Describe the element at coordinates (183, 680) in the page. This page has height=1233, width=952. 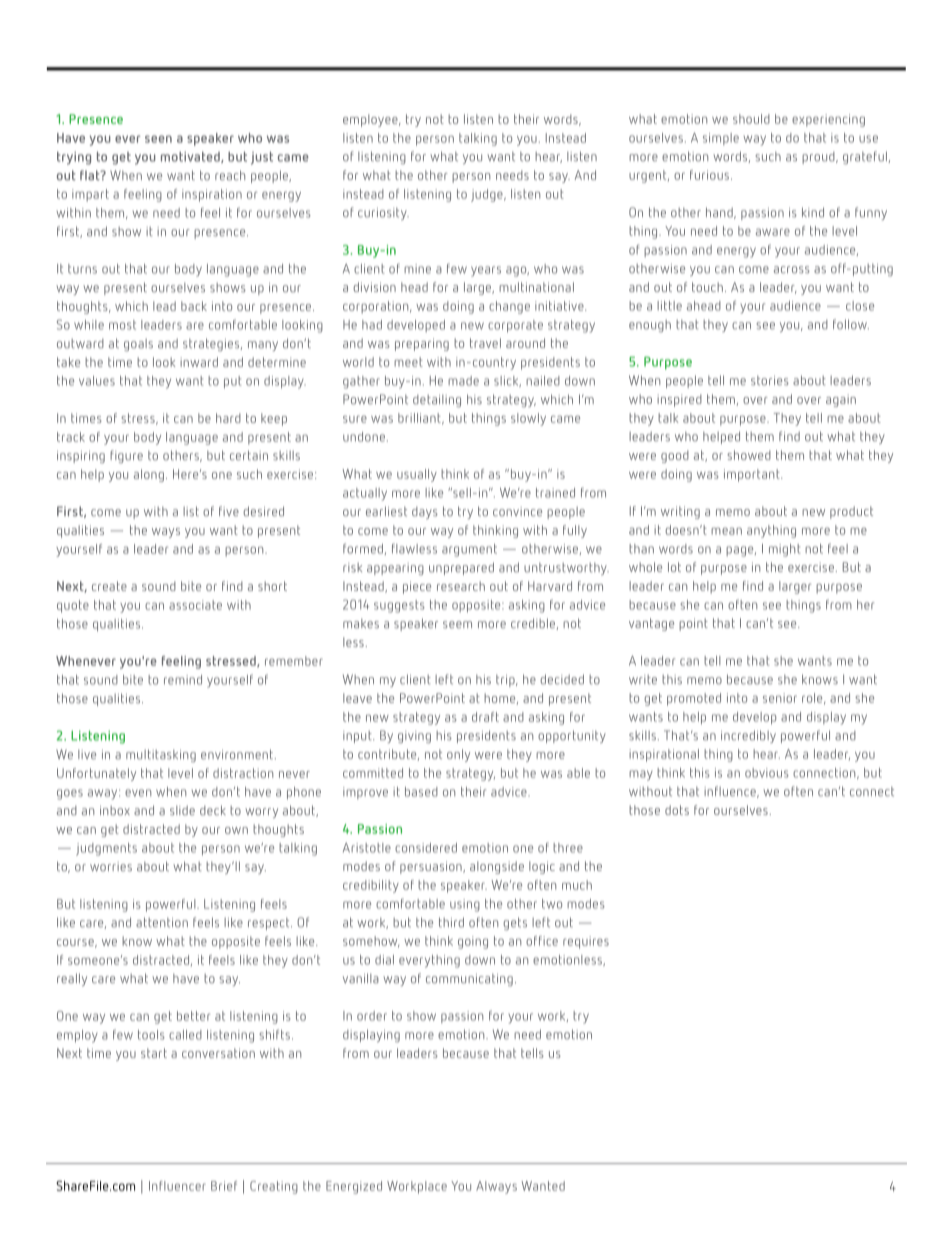
I see `remind` at that location.
